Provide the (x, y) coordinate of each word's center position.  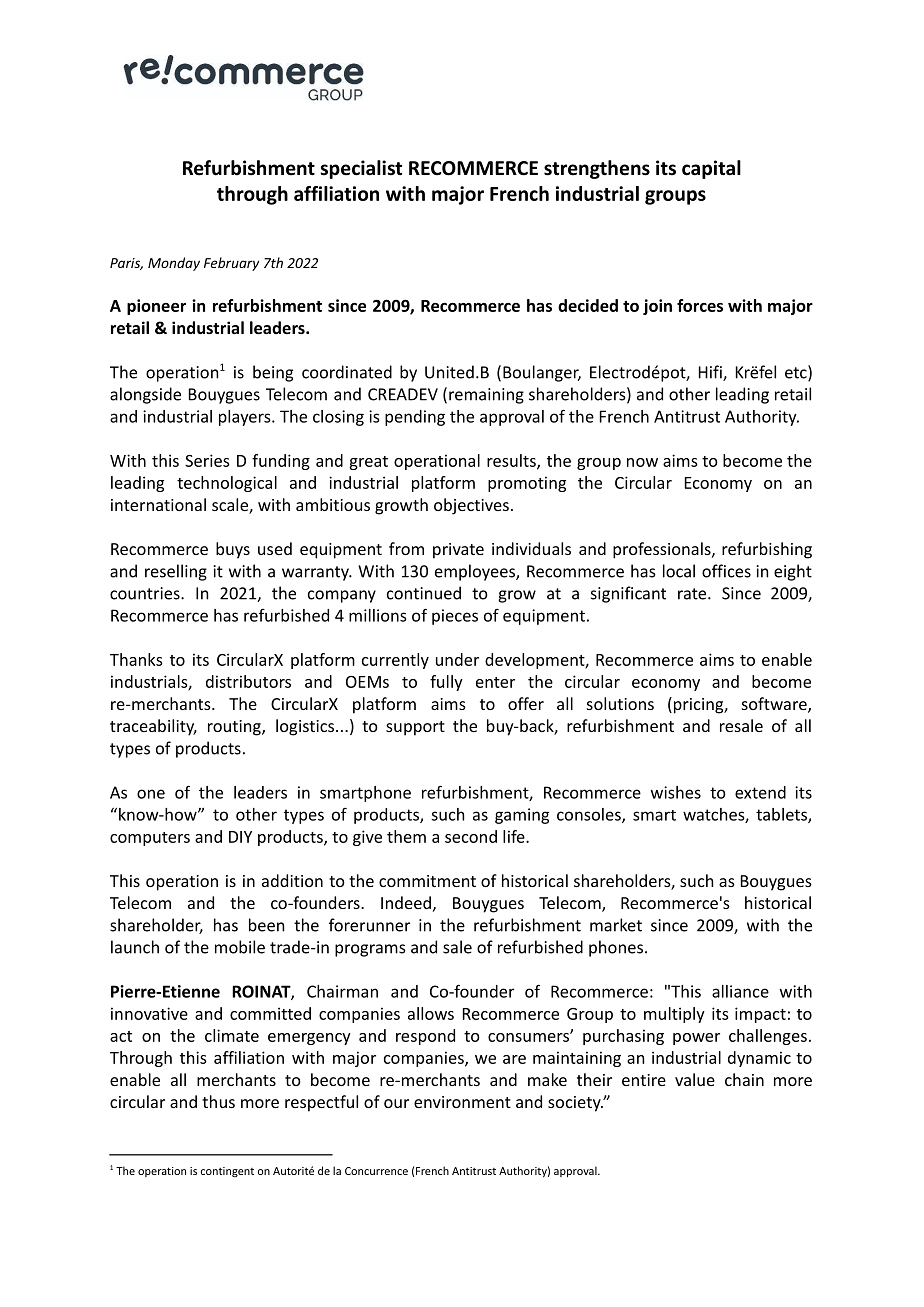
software (775, 705)
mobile (240, 947)
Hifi (711, 373)
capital (711, 169)
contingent (227, 1172)
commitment (427, 881)
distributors (248, 681)
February (231, 264)
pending (415, 418)
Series (207, 460)
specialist (361, 169)
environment (462, 1102)
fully (446, 683)
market (616, 925)
